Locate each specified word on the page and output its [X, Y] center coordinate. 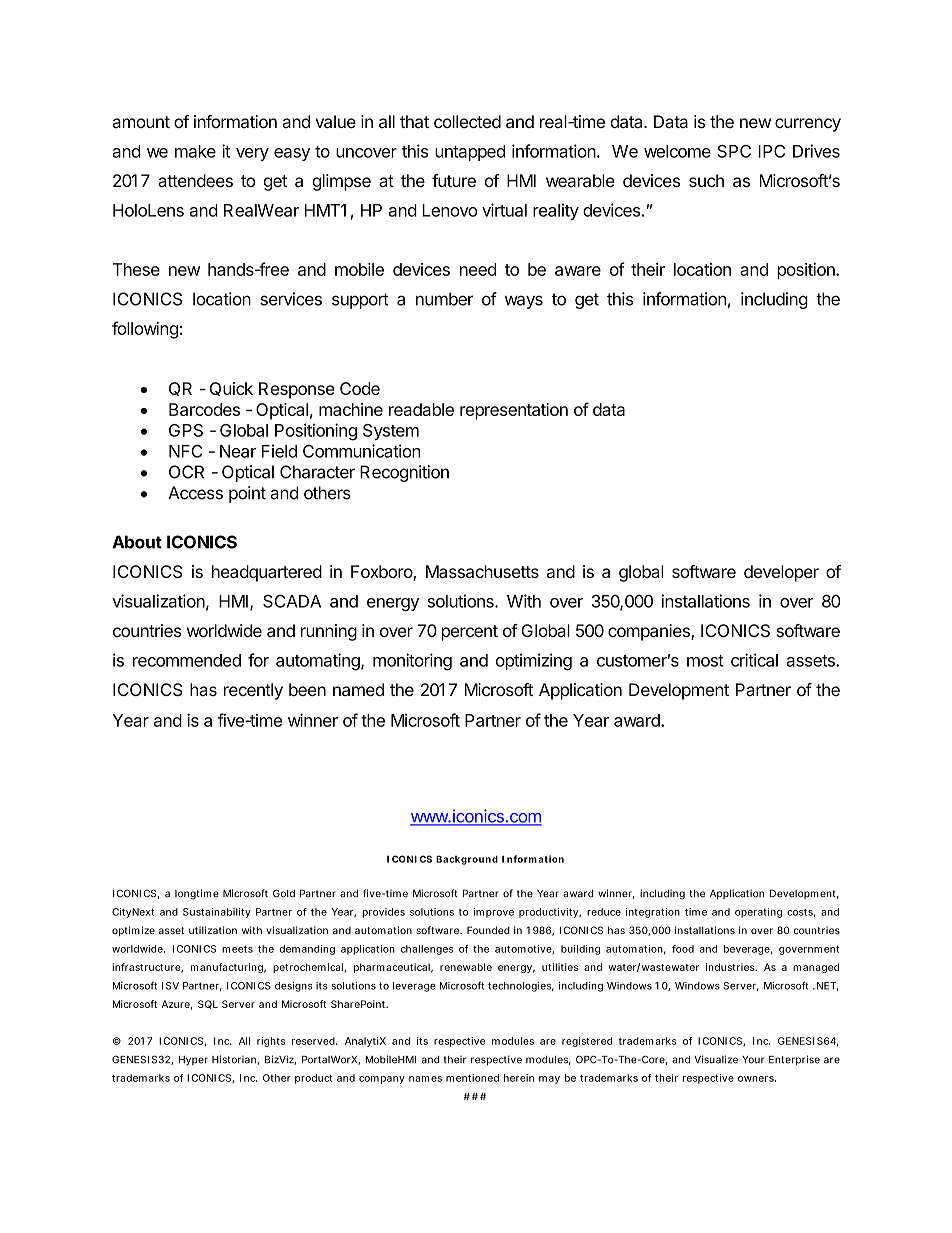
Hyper [193, 1061]
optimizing [534, 662]
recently [253, 691]
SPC [734, 151]
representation [514, 411]
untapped [470, 153]
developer [781, 573]
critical [754, 660]
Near [238, 451]
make [195, 151]
